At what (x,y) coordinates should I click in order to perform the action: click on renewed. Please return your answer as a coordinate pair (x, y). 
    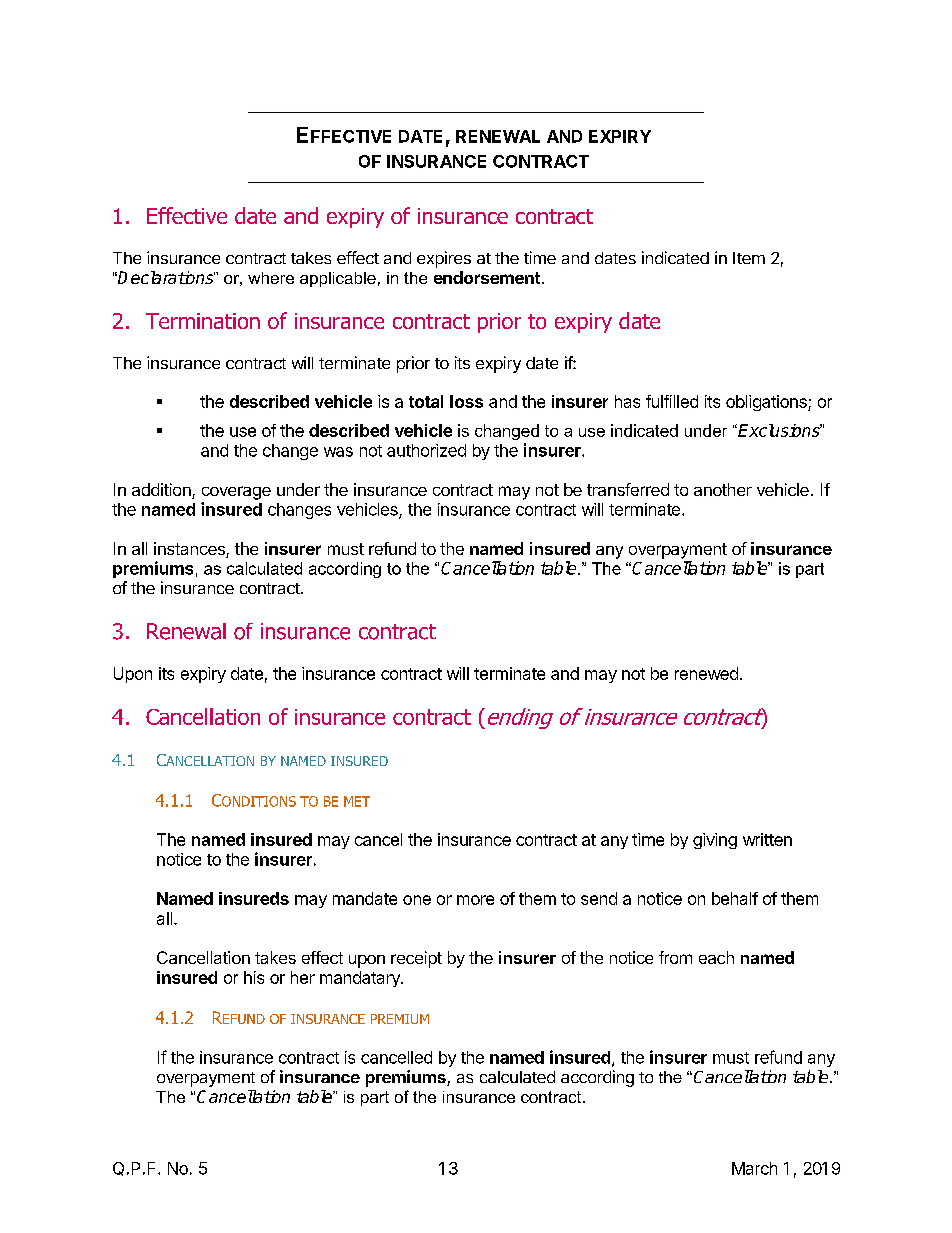
    Looking at the image, I should click on (706, 673).
